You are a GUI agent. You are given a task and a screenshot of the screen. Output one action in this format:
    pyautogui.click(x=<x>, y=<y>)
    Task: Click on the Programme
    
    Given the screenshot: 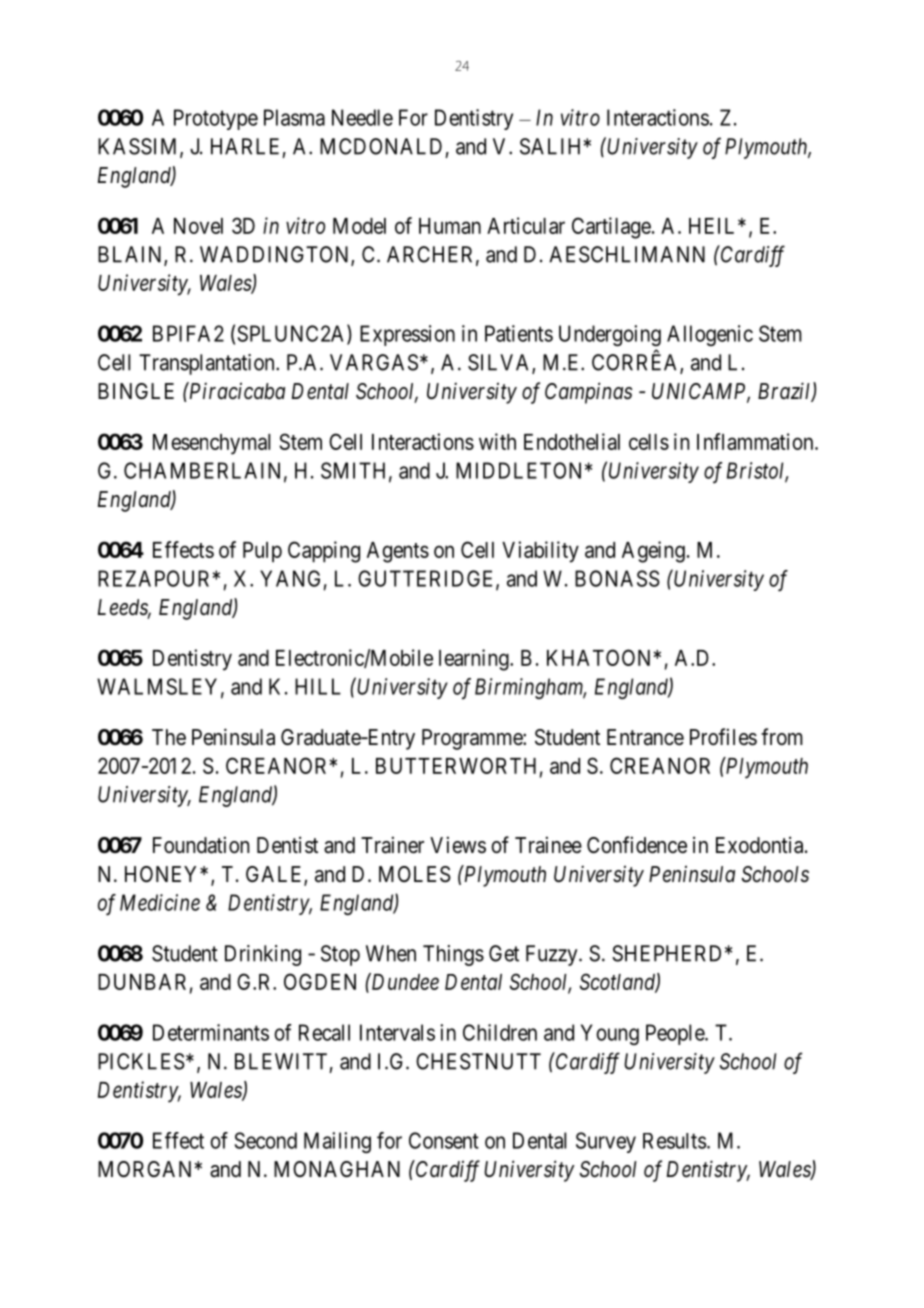 What is the action you would take?
    pyautogui.click(x=473, y=739)
